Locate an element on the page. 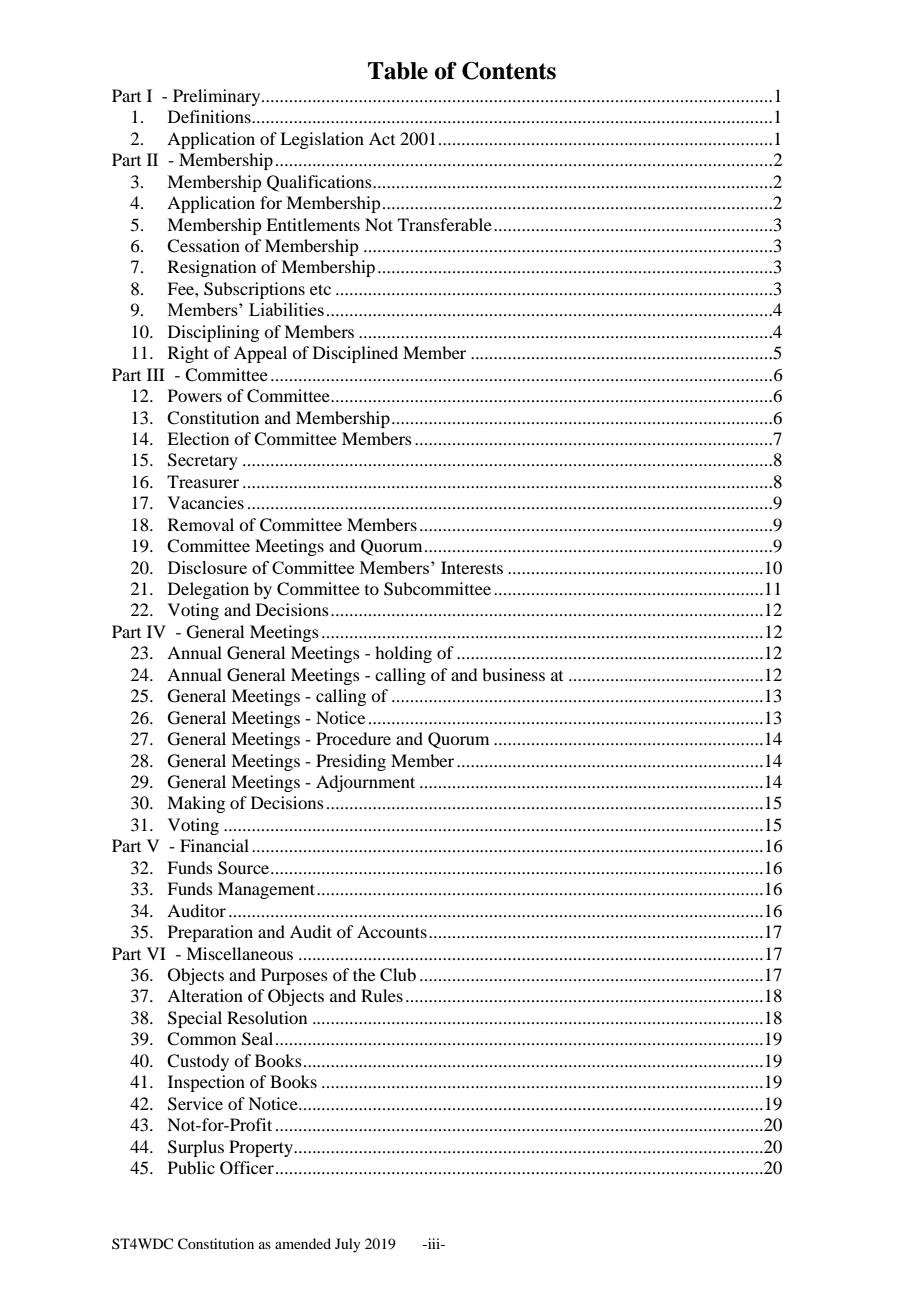  Cessation is located at coordinates (203, 246).
